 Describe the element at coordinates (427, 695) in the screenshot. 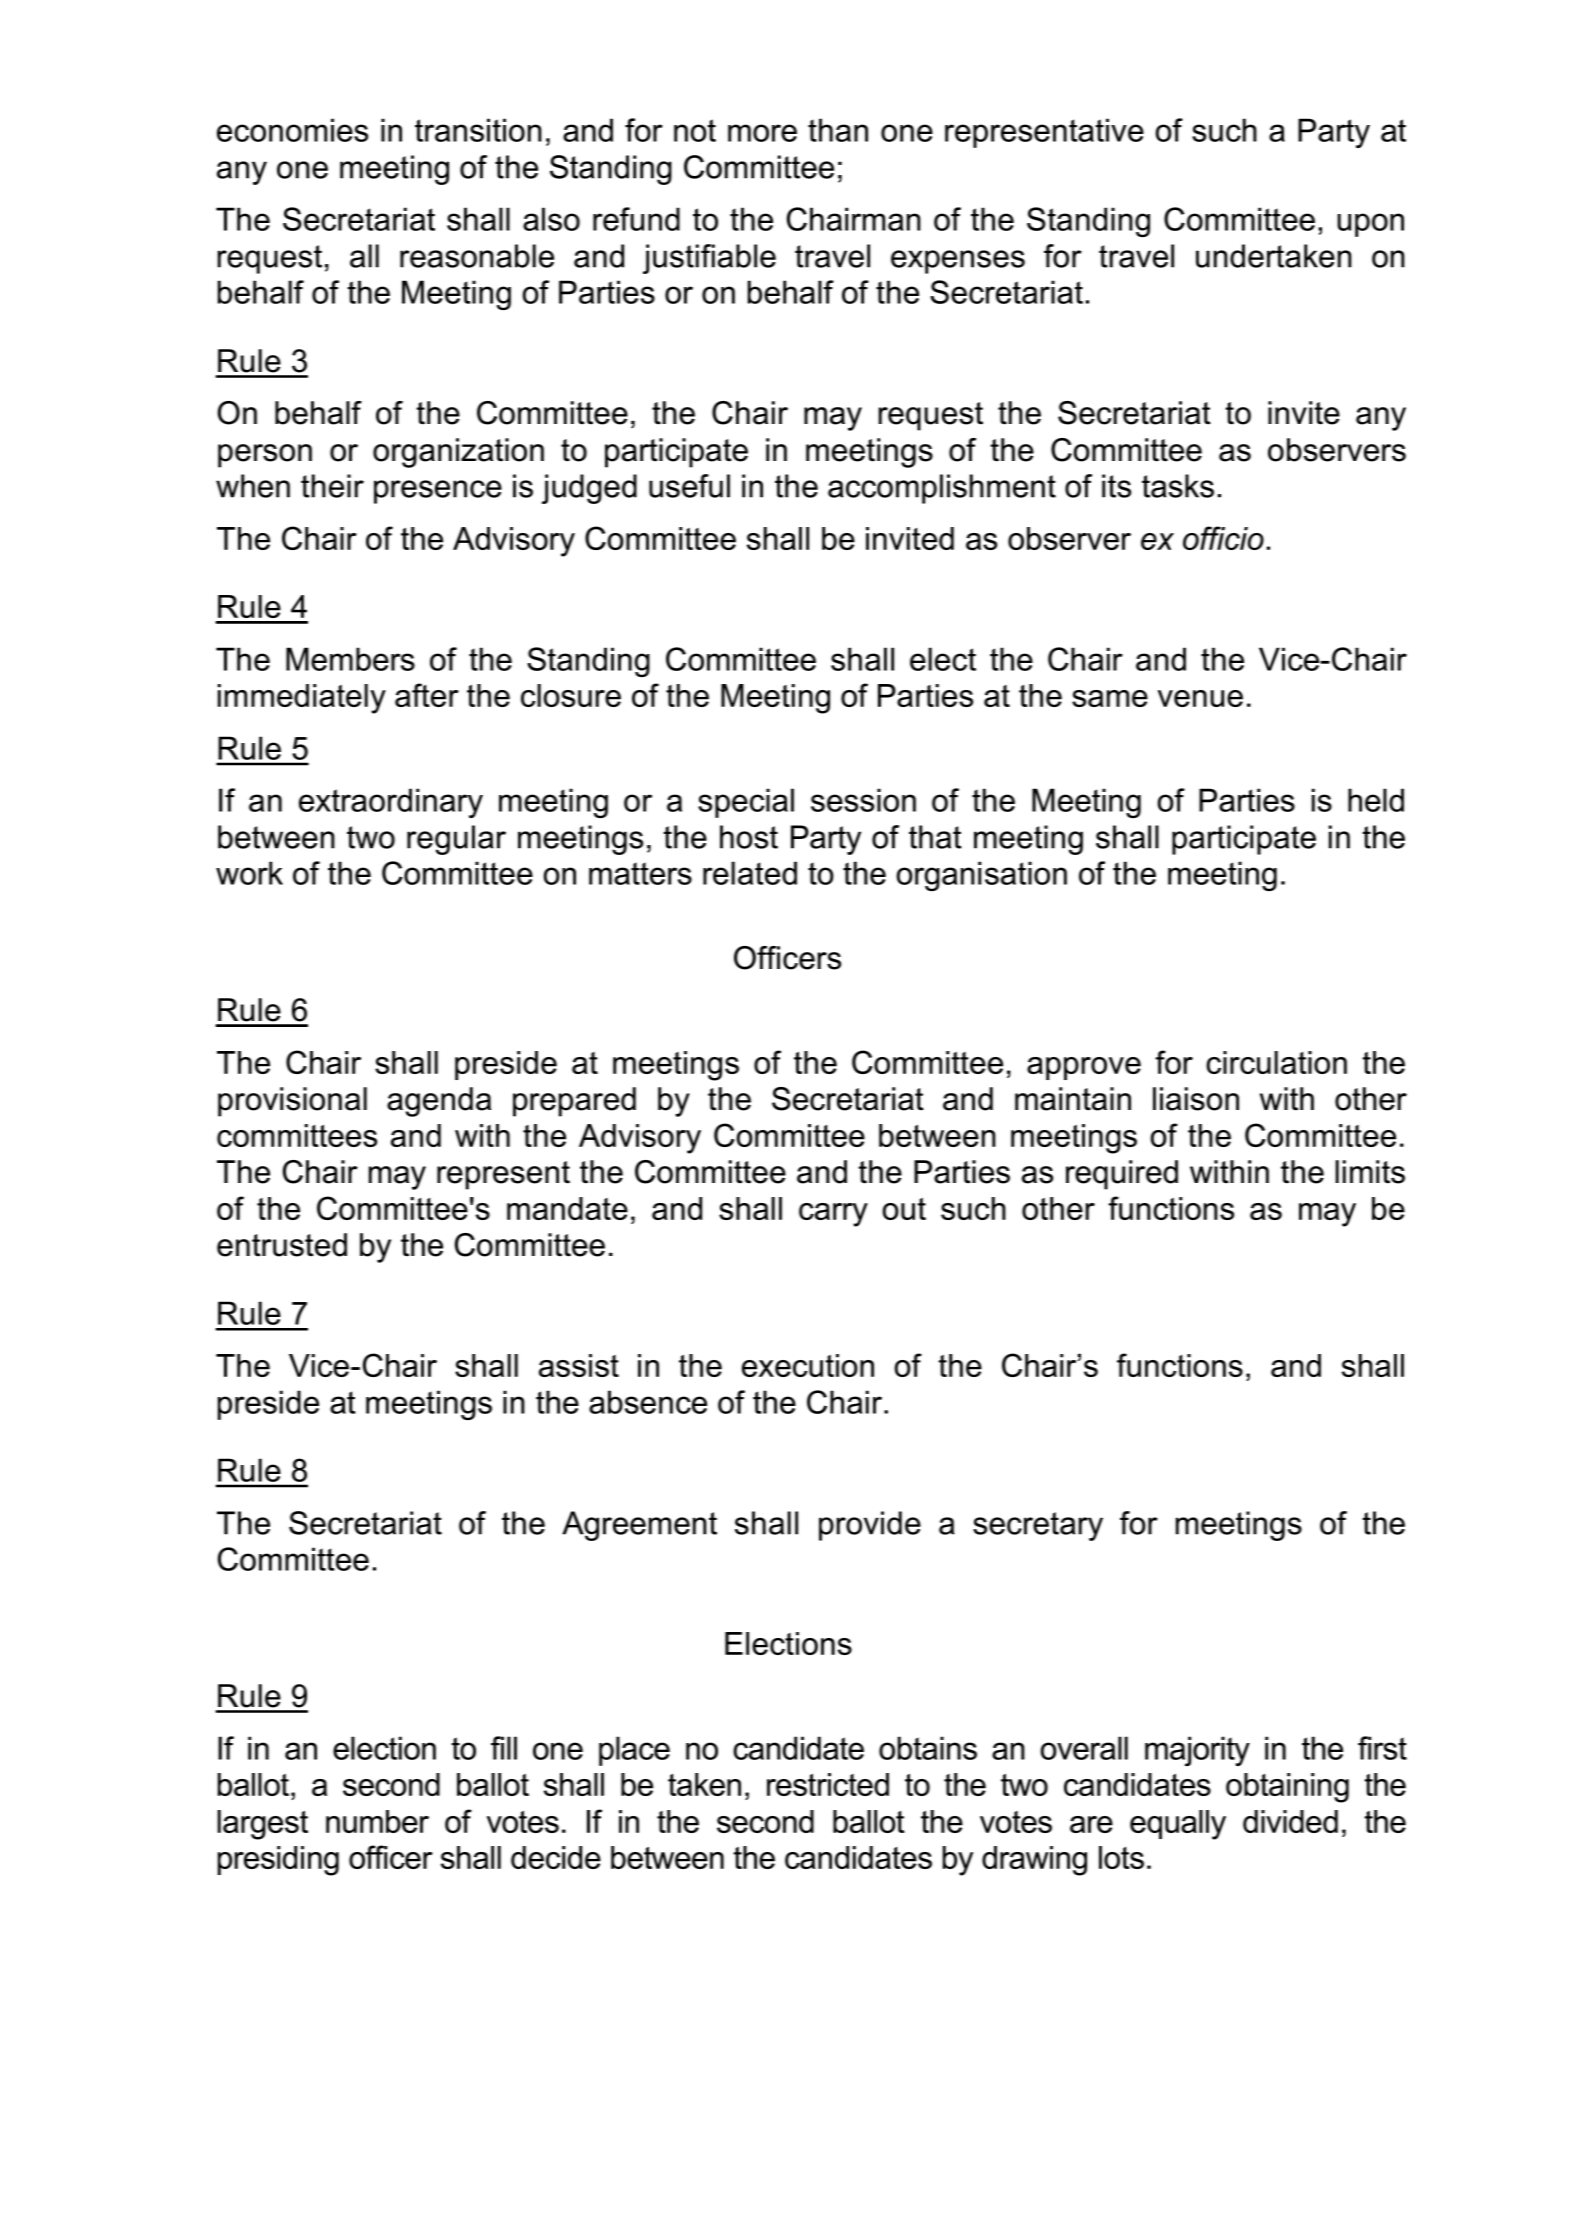

I see `after` at that location.
